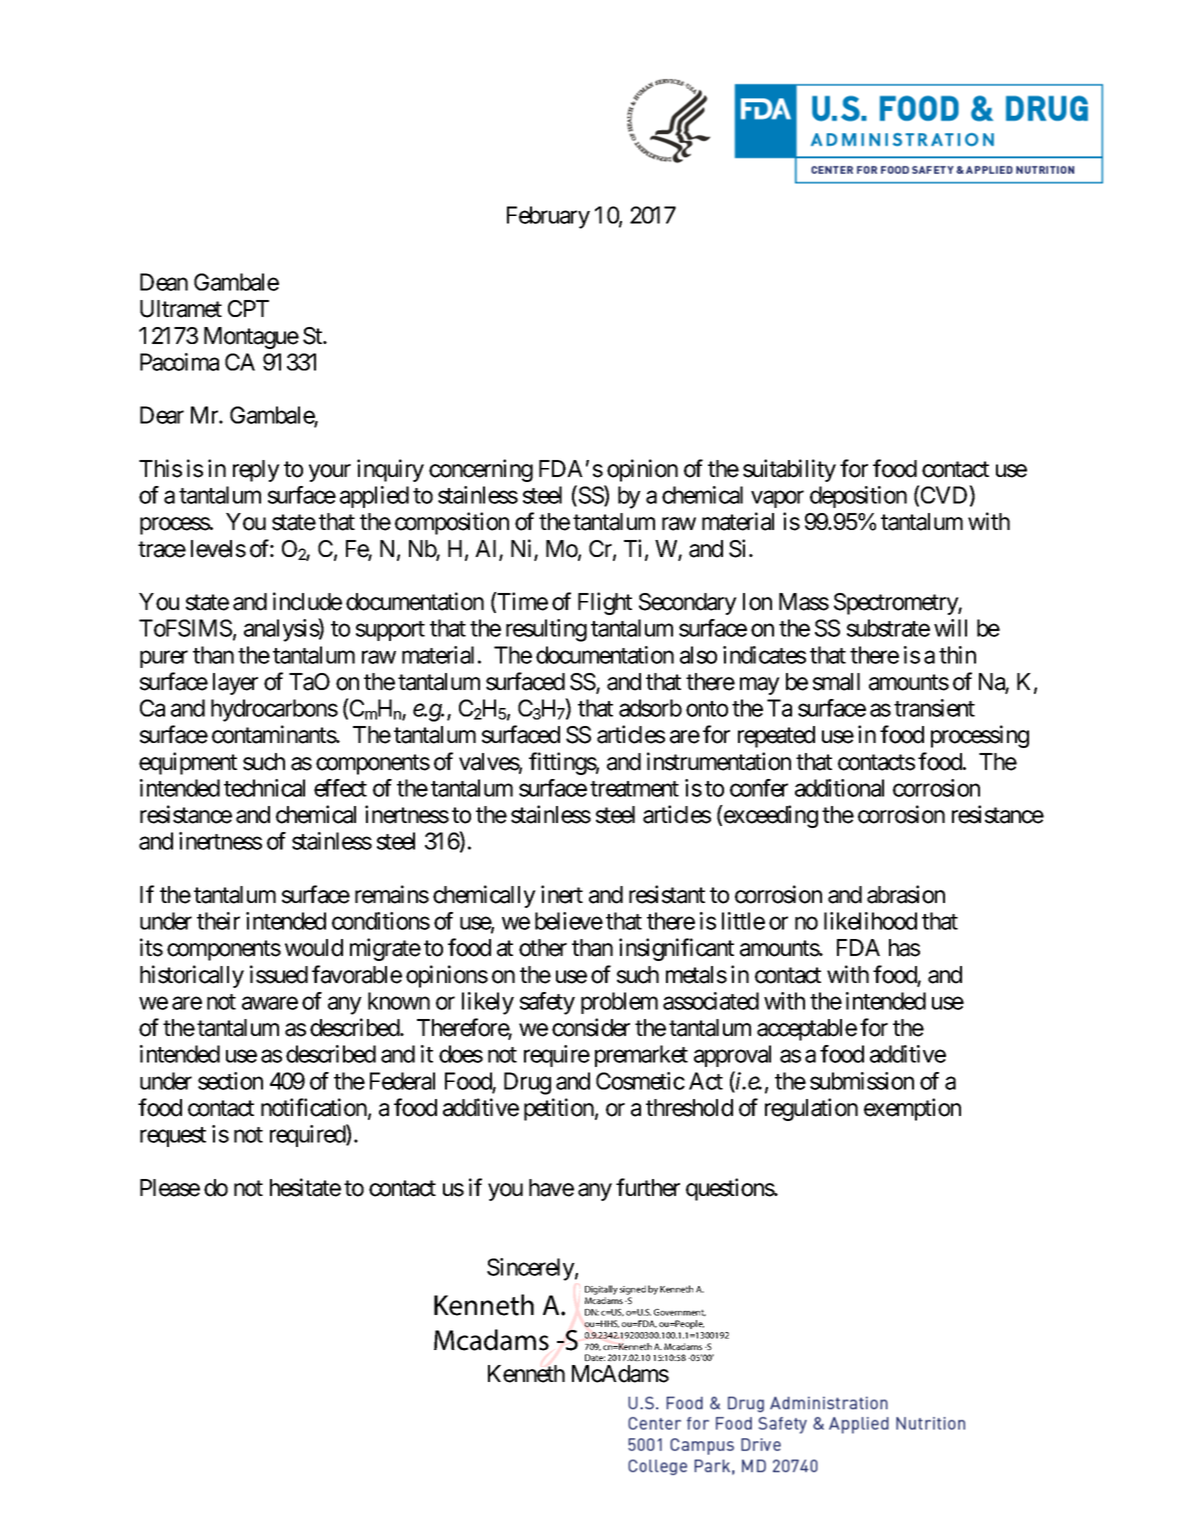 This document has width=1181, height=1528. I want to click on deposition, so click(858, 497).
